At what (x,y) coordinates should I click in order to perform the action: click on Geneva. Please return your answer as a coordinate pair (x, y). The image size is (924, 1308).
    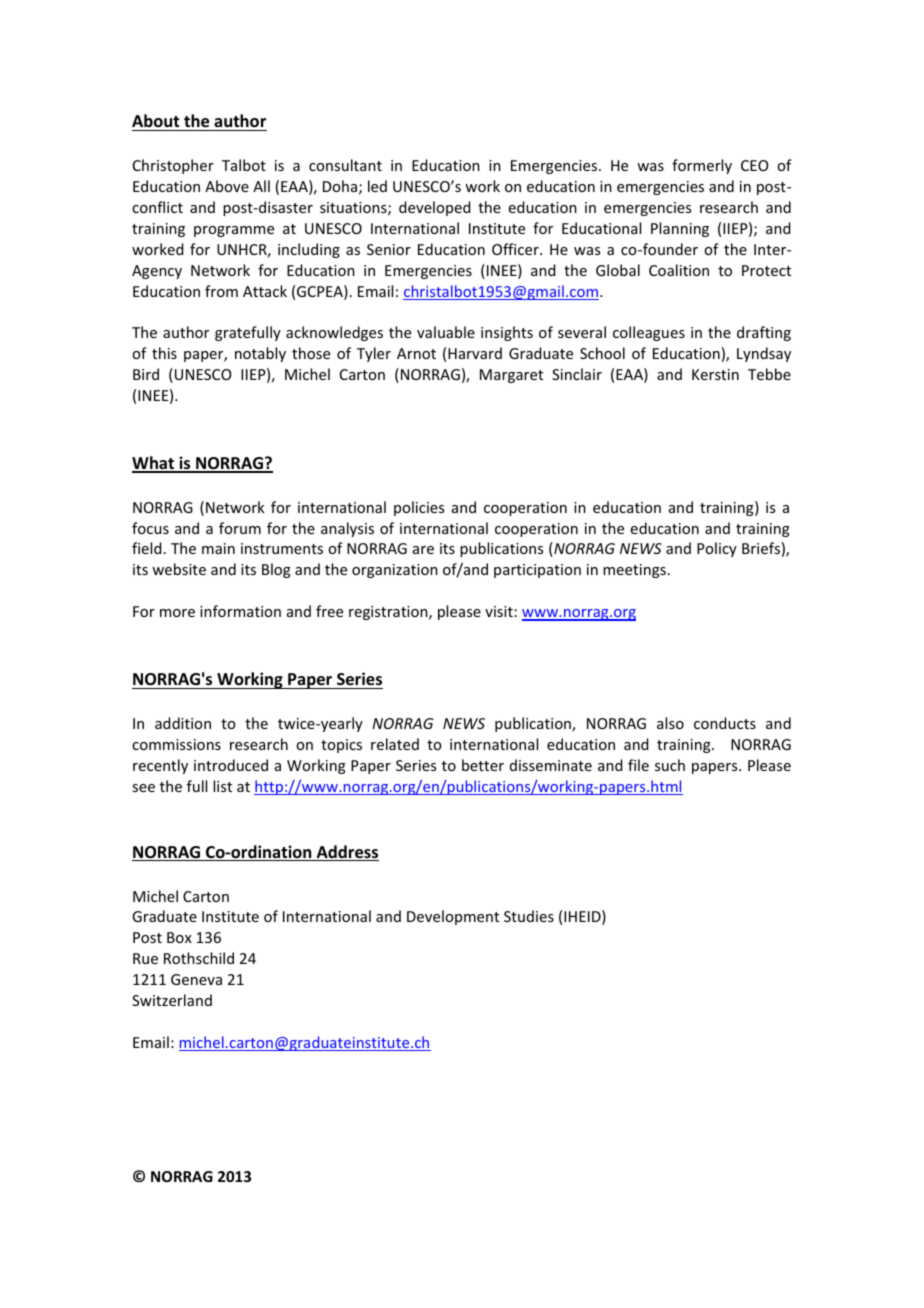
    Looking at the image, I should click on (196, 979).
